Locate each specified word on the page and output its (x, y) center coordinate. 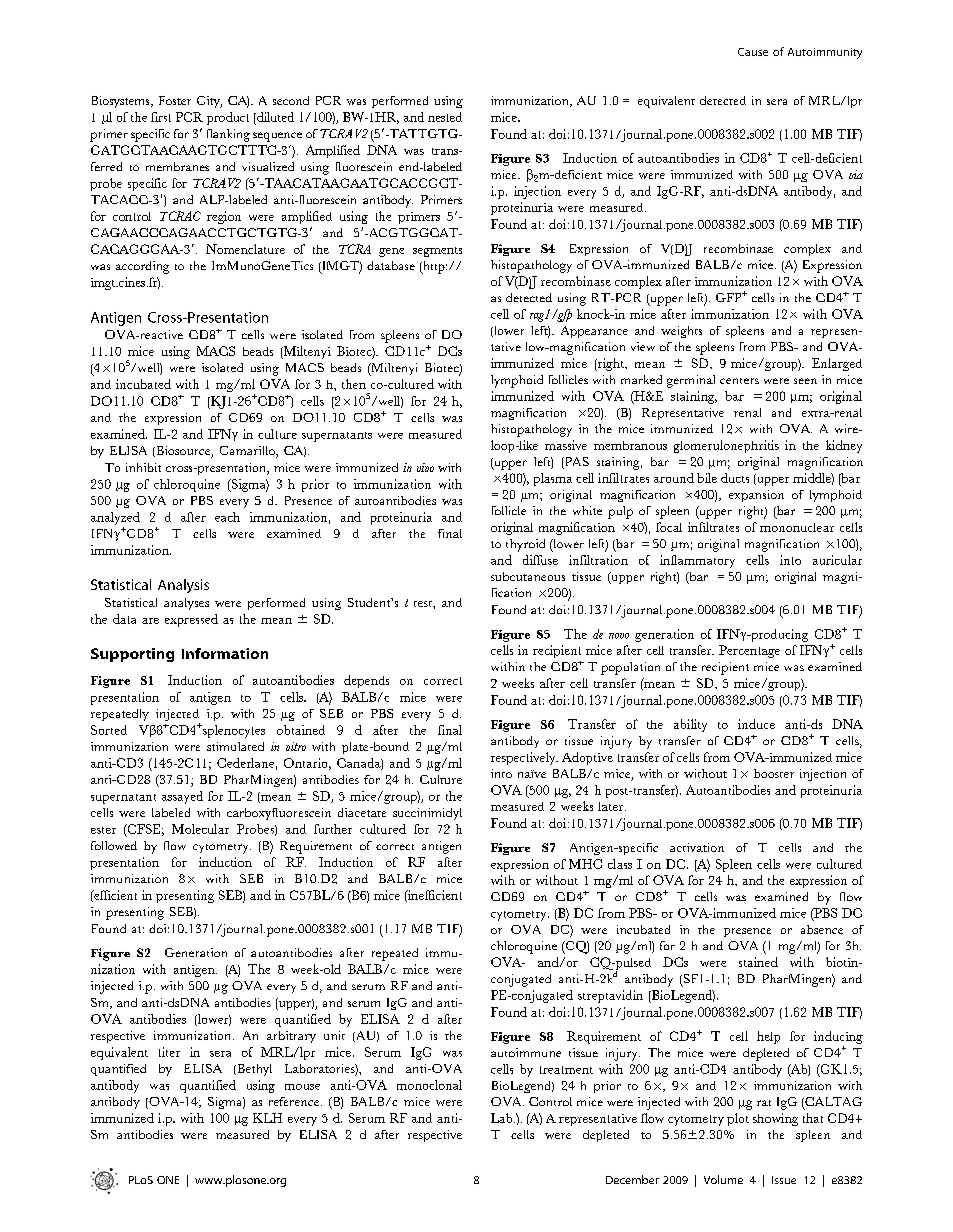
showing (775, 1119)
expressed (191, 620)
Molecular (200, 829)
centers (739, 381)
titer (169, 1052)
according (142, 267)
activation (697, 847)
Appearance (594, 332)
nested (445, 117)
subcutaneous (528, 576)
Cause (753, 52)
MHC (585, 864)
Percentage (749, 651)
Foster (175, 100)
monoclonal (429, 1085)
